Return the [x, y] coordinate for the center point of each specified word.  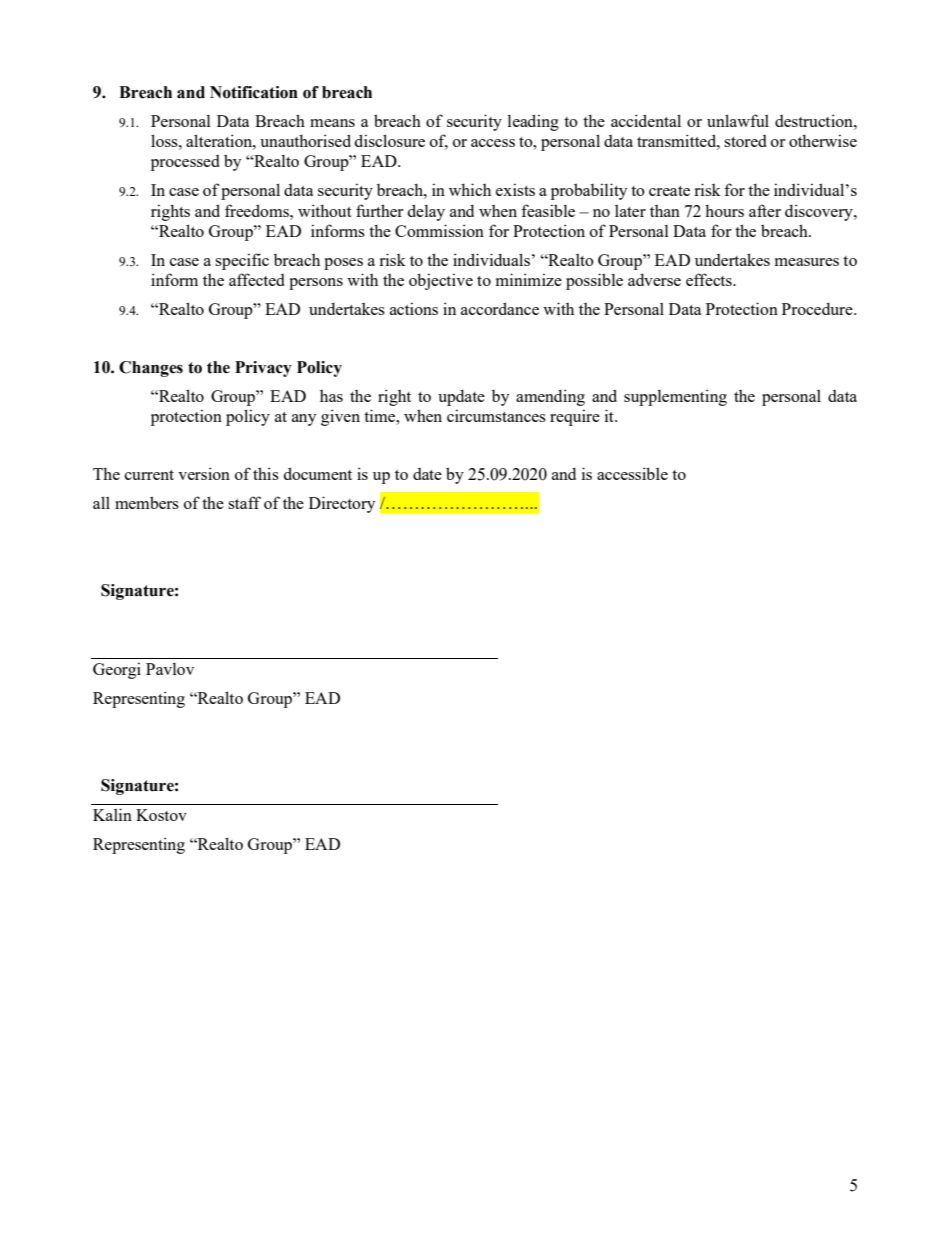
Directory [342, 504]
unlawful [738, 120]
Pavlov [170, 669]
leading [533, 122]
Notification [254, 92]
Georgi [117, 670]
